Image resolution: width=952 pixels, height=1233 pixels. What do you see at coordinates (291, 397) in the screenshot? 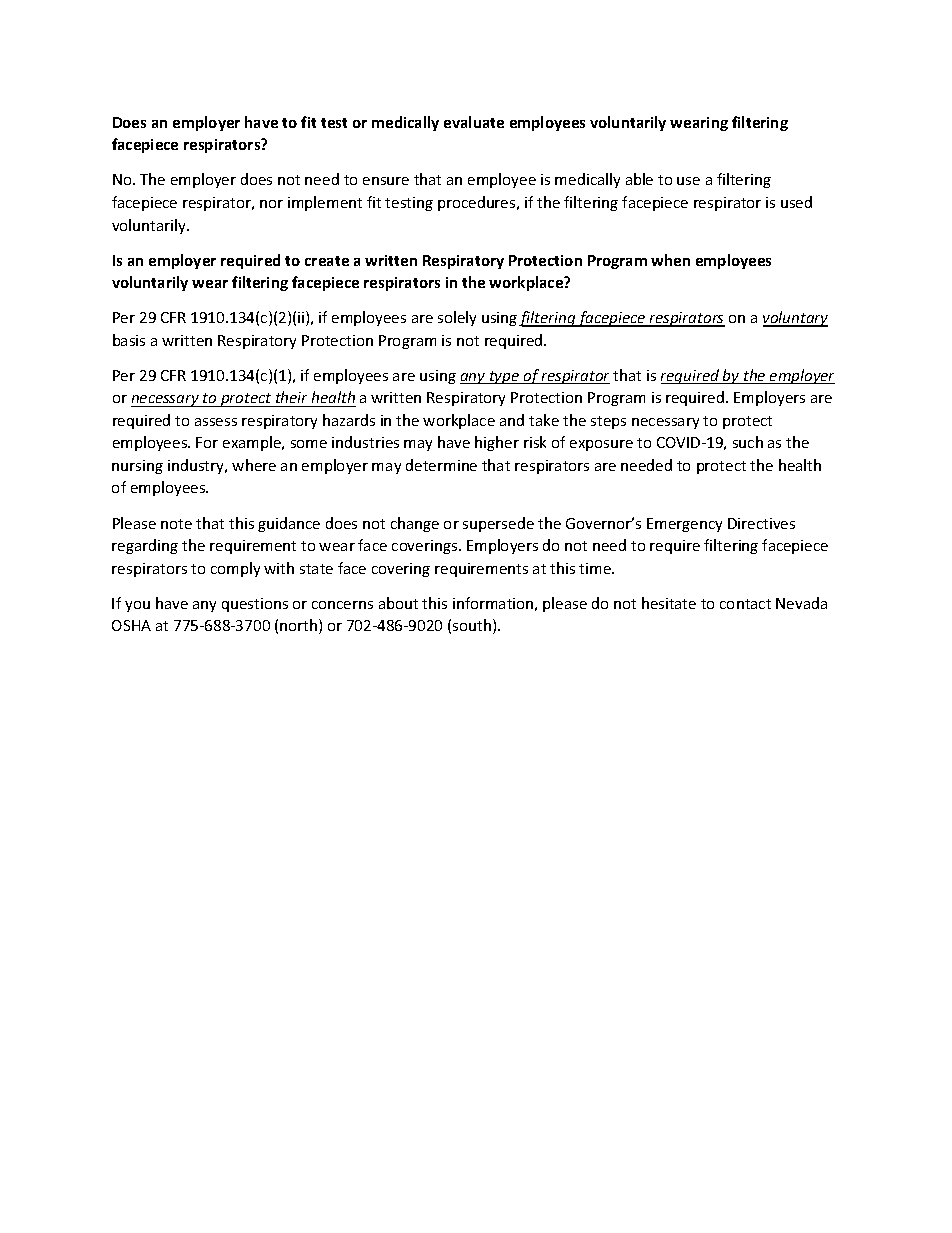
I see `their` at bounding box center [291, 397].
